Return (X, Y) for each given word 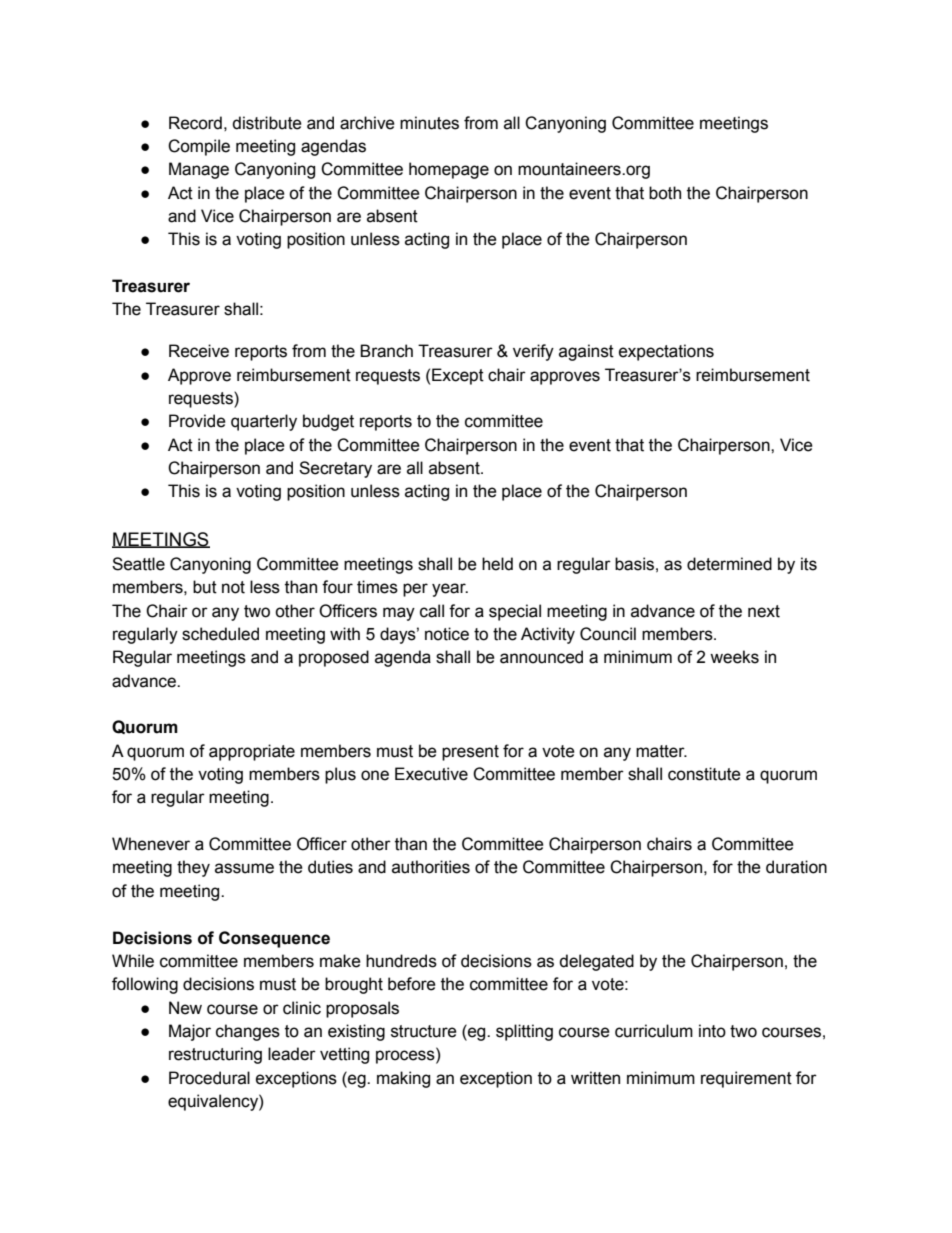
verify (533, 352)
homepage (449, 170)
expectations (666, 352)
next (764, 611)
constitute (704, 774)
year (450, 590)
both (665, 193)
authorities (431, 867)
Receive (199, 351)
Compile (199, 147)
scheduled (220, 634)
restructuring (215, 1055)
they (193, 868)
